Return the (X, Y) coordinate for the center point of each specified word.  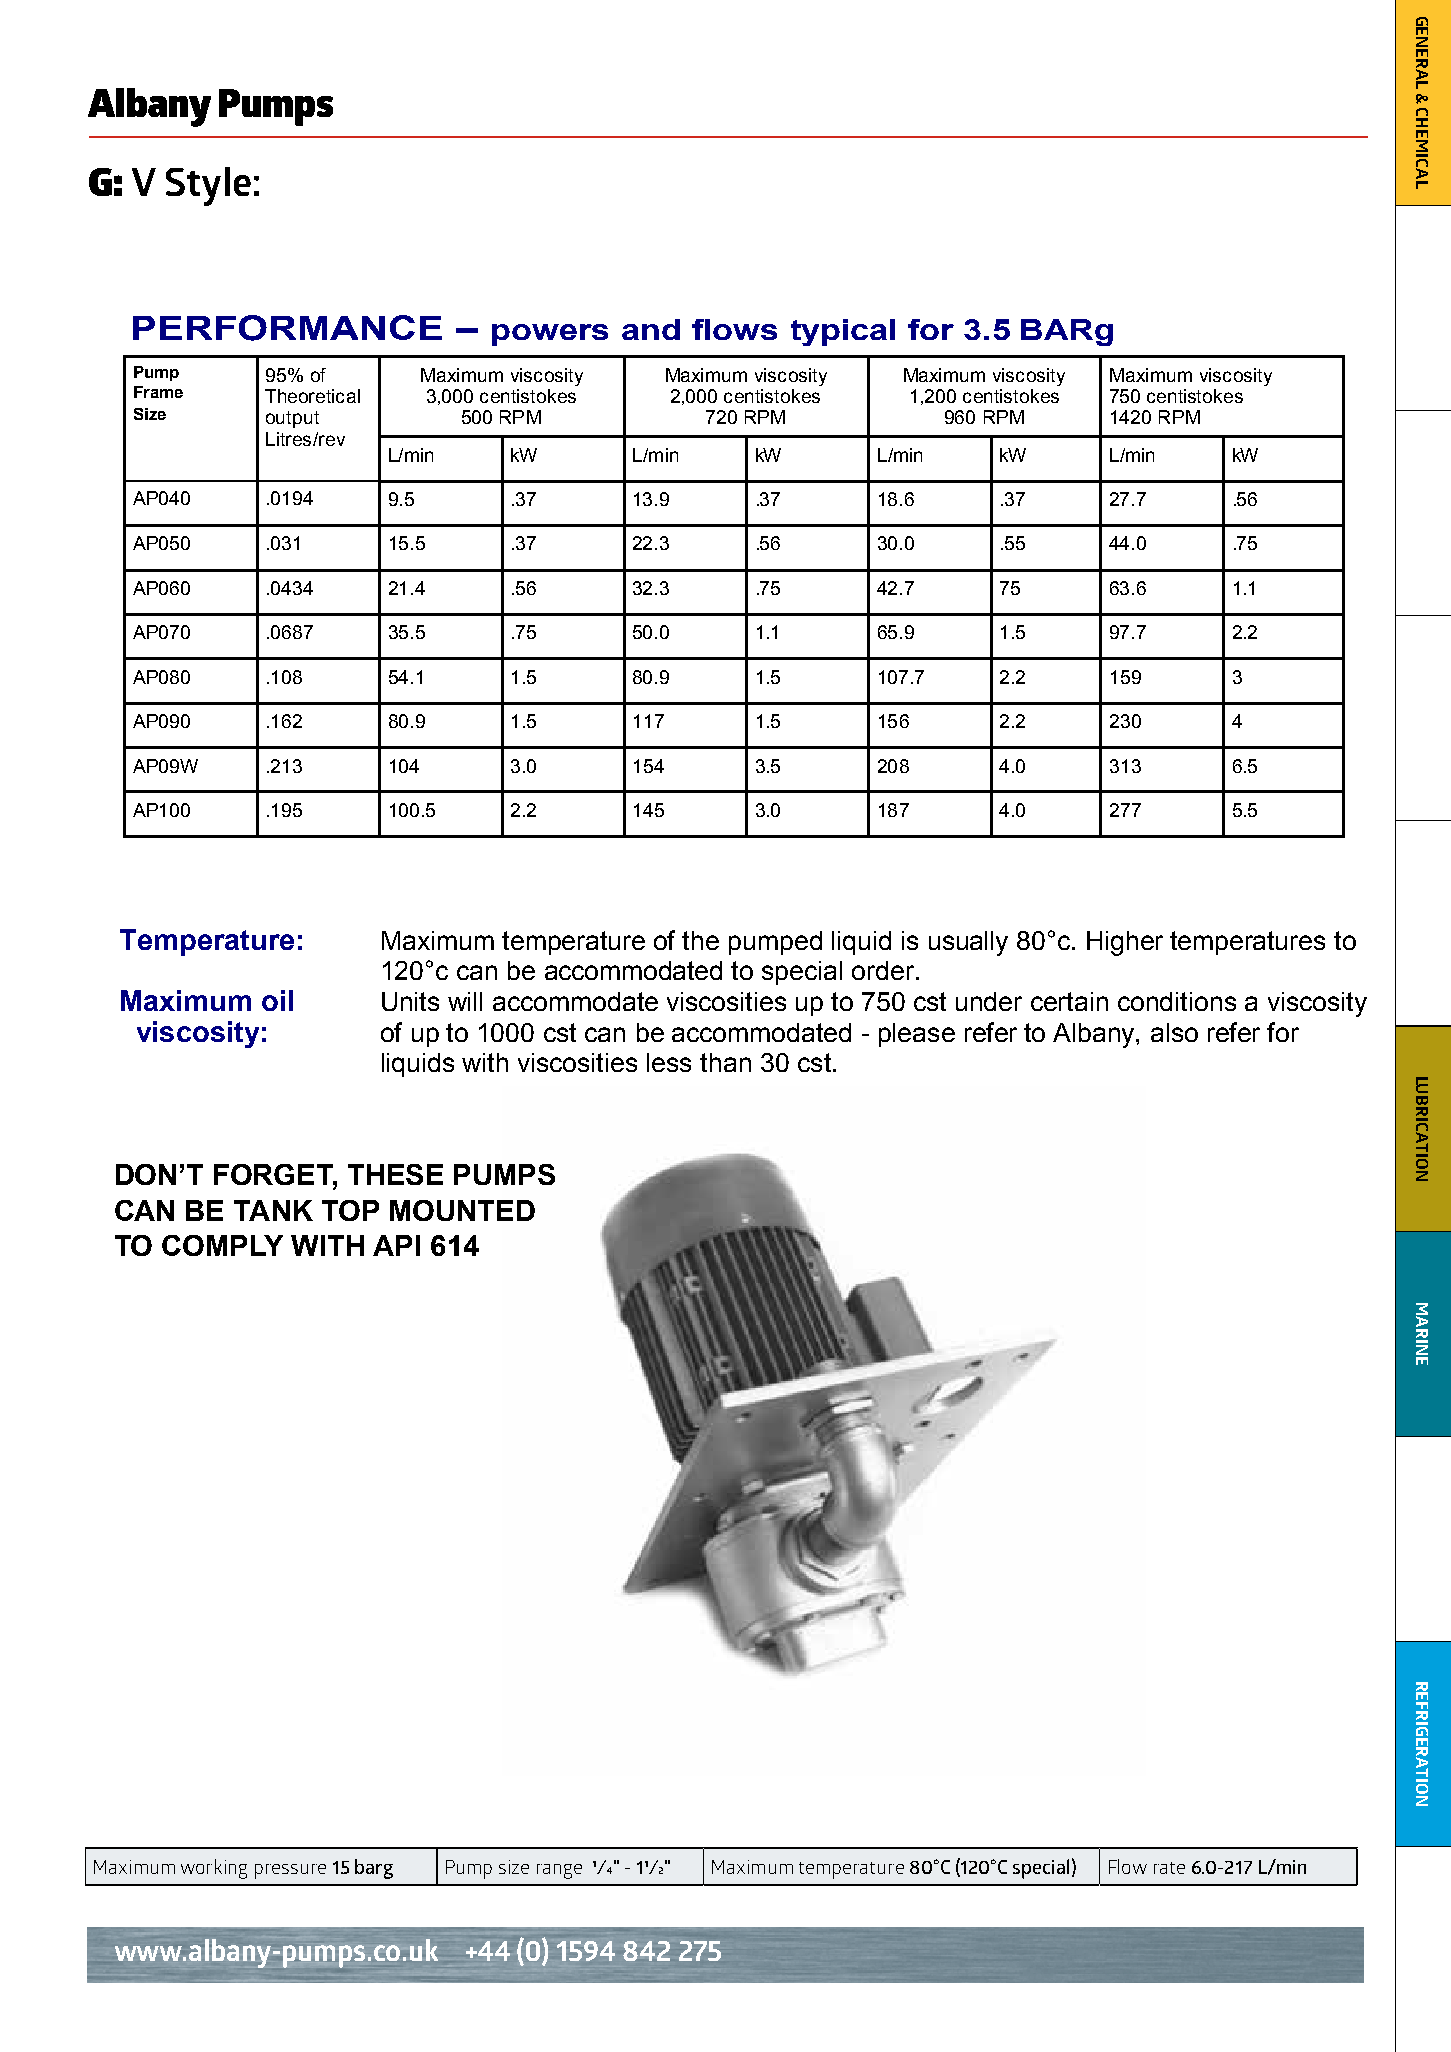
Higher (1125, 943)
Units (410, 1001)
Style (208, 186)
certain (1069, 1001)
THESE (395, 1174)
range (559, 1871)
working (214, 1869)
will (465, 1001)
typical (843, 332)
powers (550, 335)
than (725, 1062)
